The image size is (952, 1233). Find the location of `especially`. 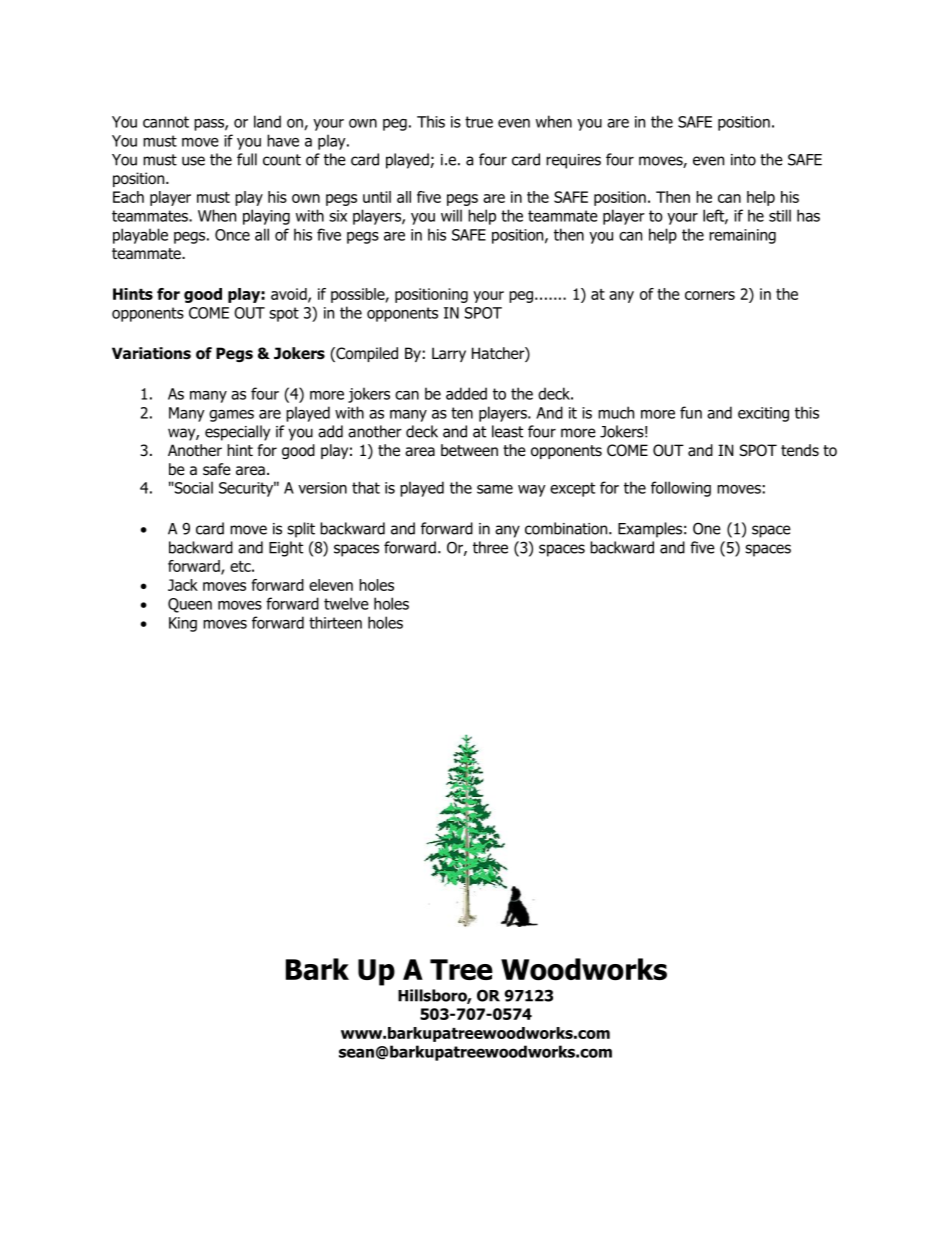

especially is located at coordinates (237, 433).
